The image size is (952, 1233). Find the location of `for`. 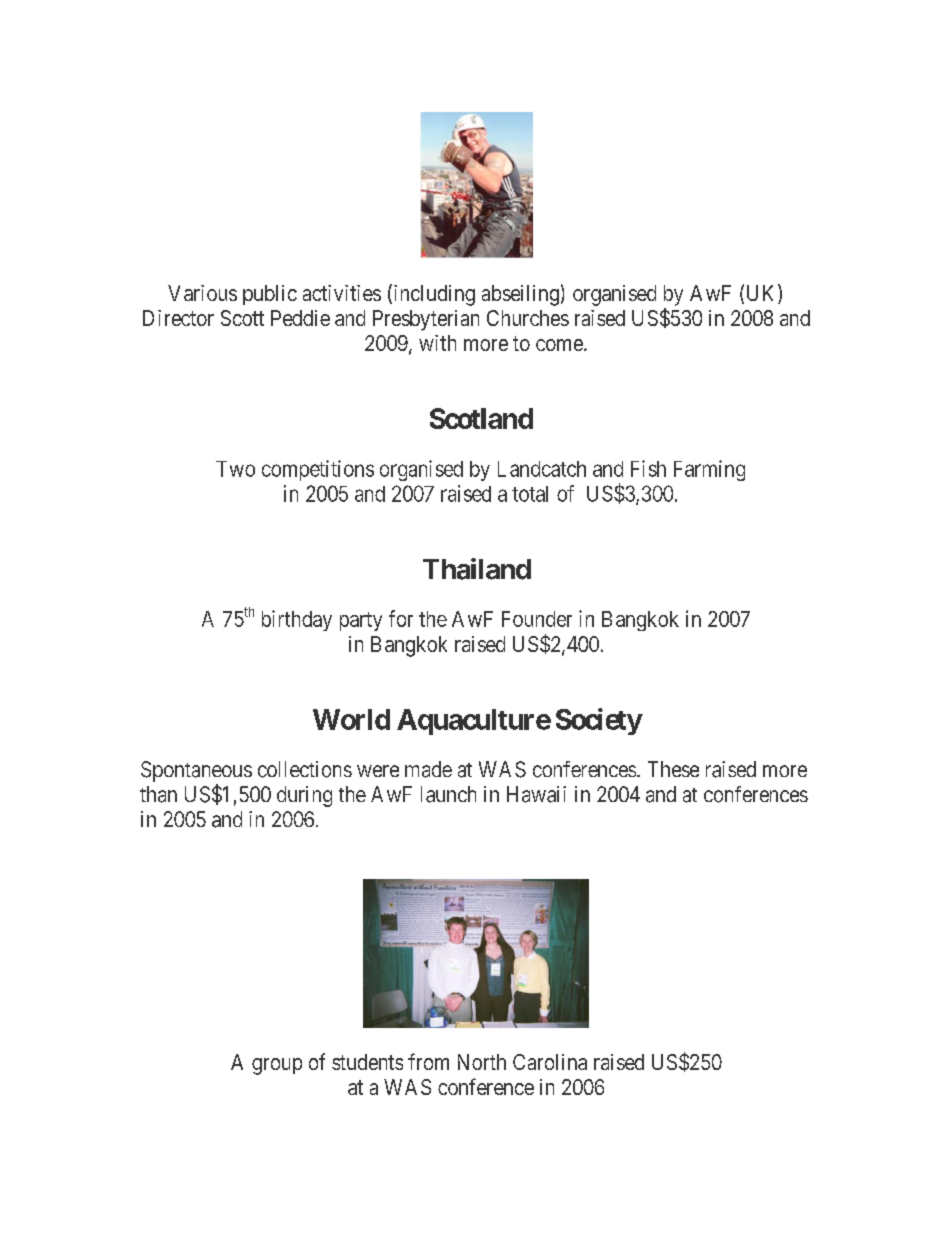

for is located at coordinates (401, 618).
